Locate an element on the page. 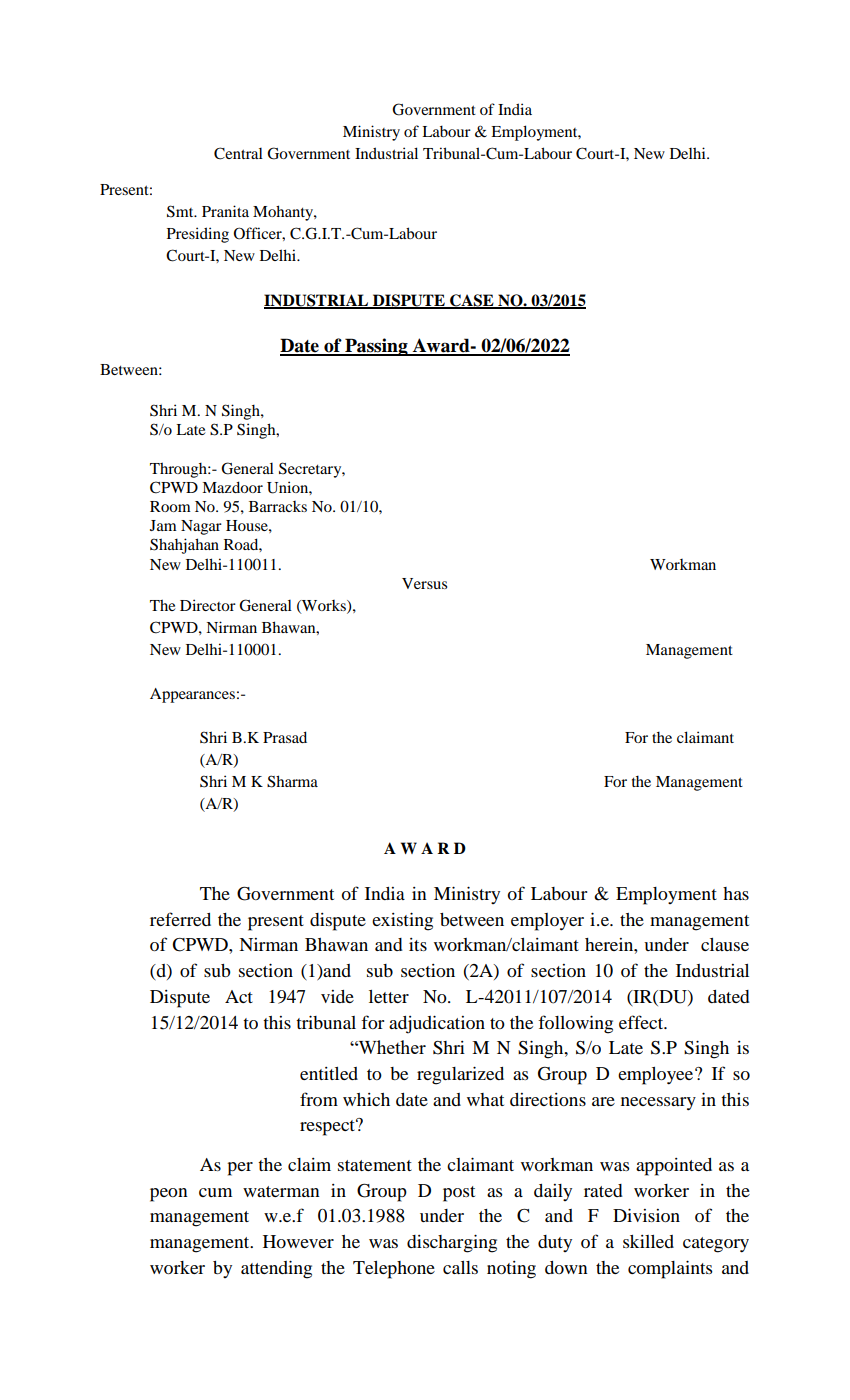 The image size is (850, 1400). Prasad is located at coordinates (285, 737).
